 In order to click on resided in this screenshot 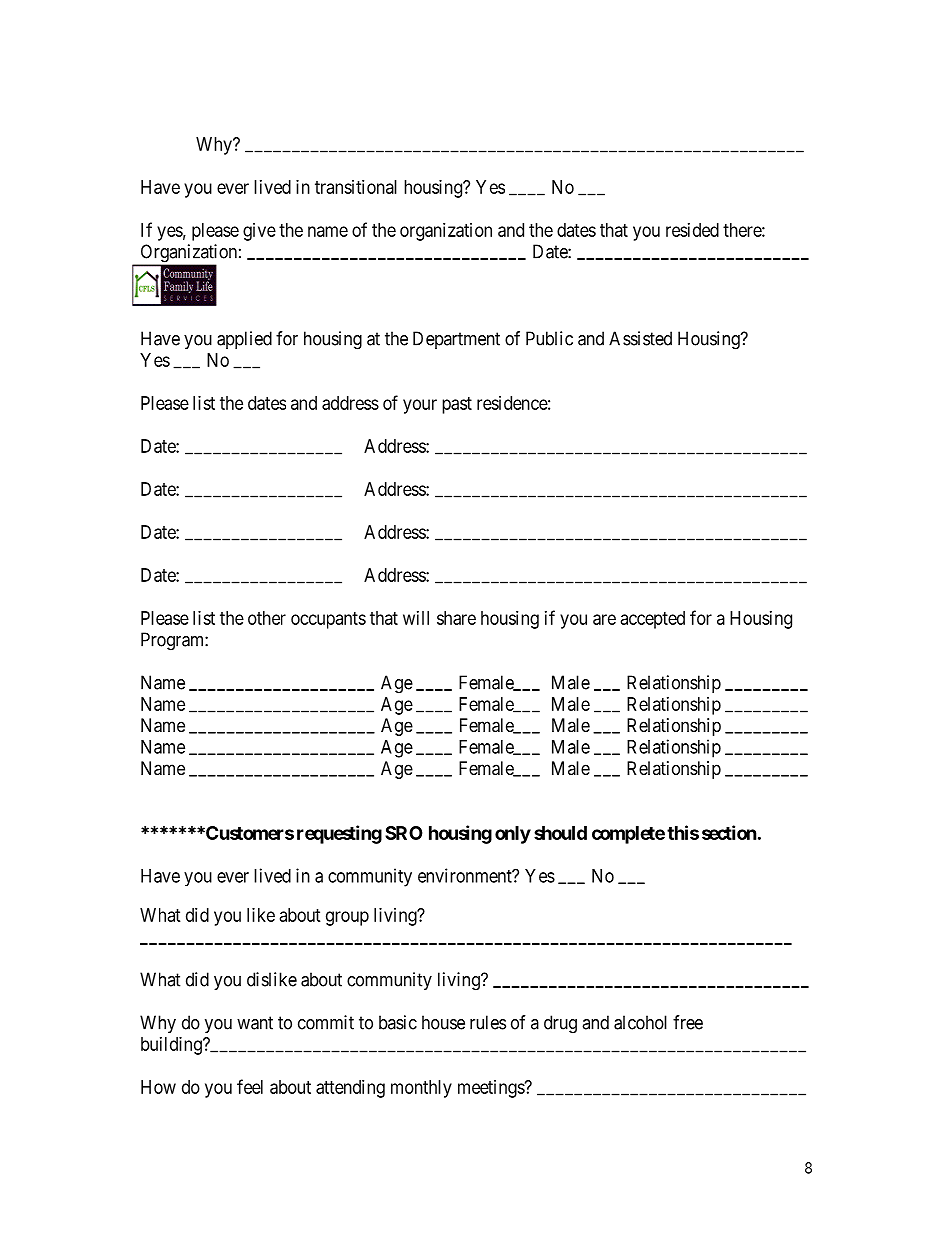, I will do `click(692, 230)`.
